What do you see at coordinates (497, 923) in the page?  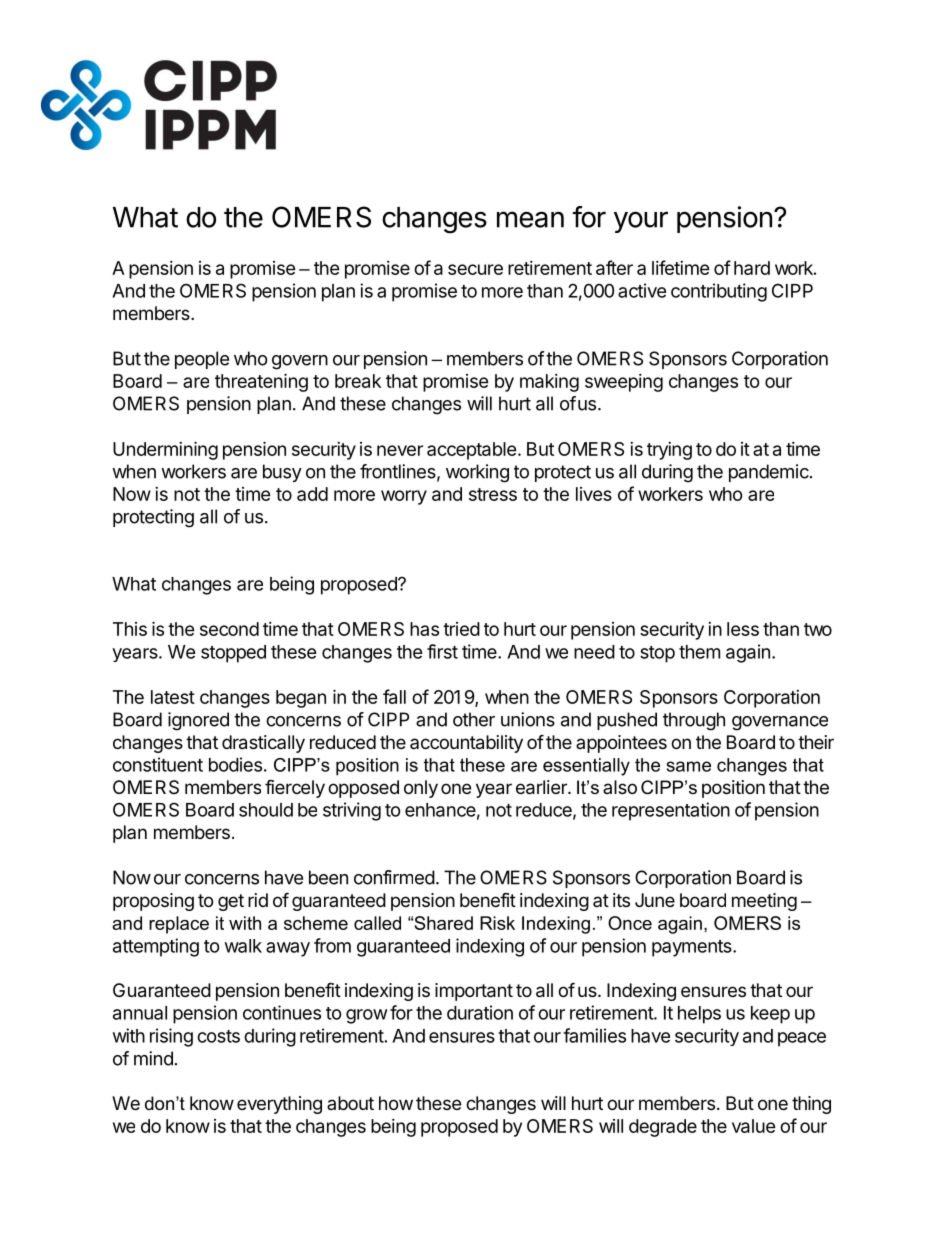 I see `Risk` at bounding box center [497, 923].
